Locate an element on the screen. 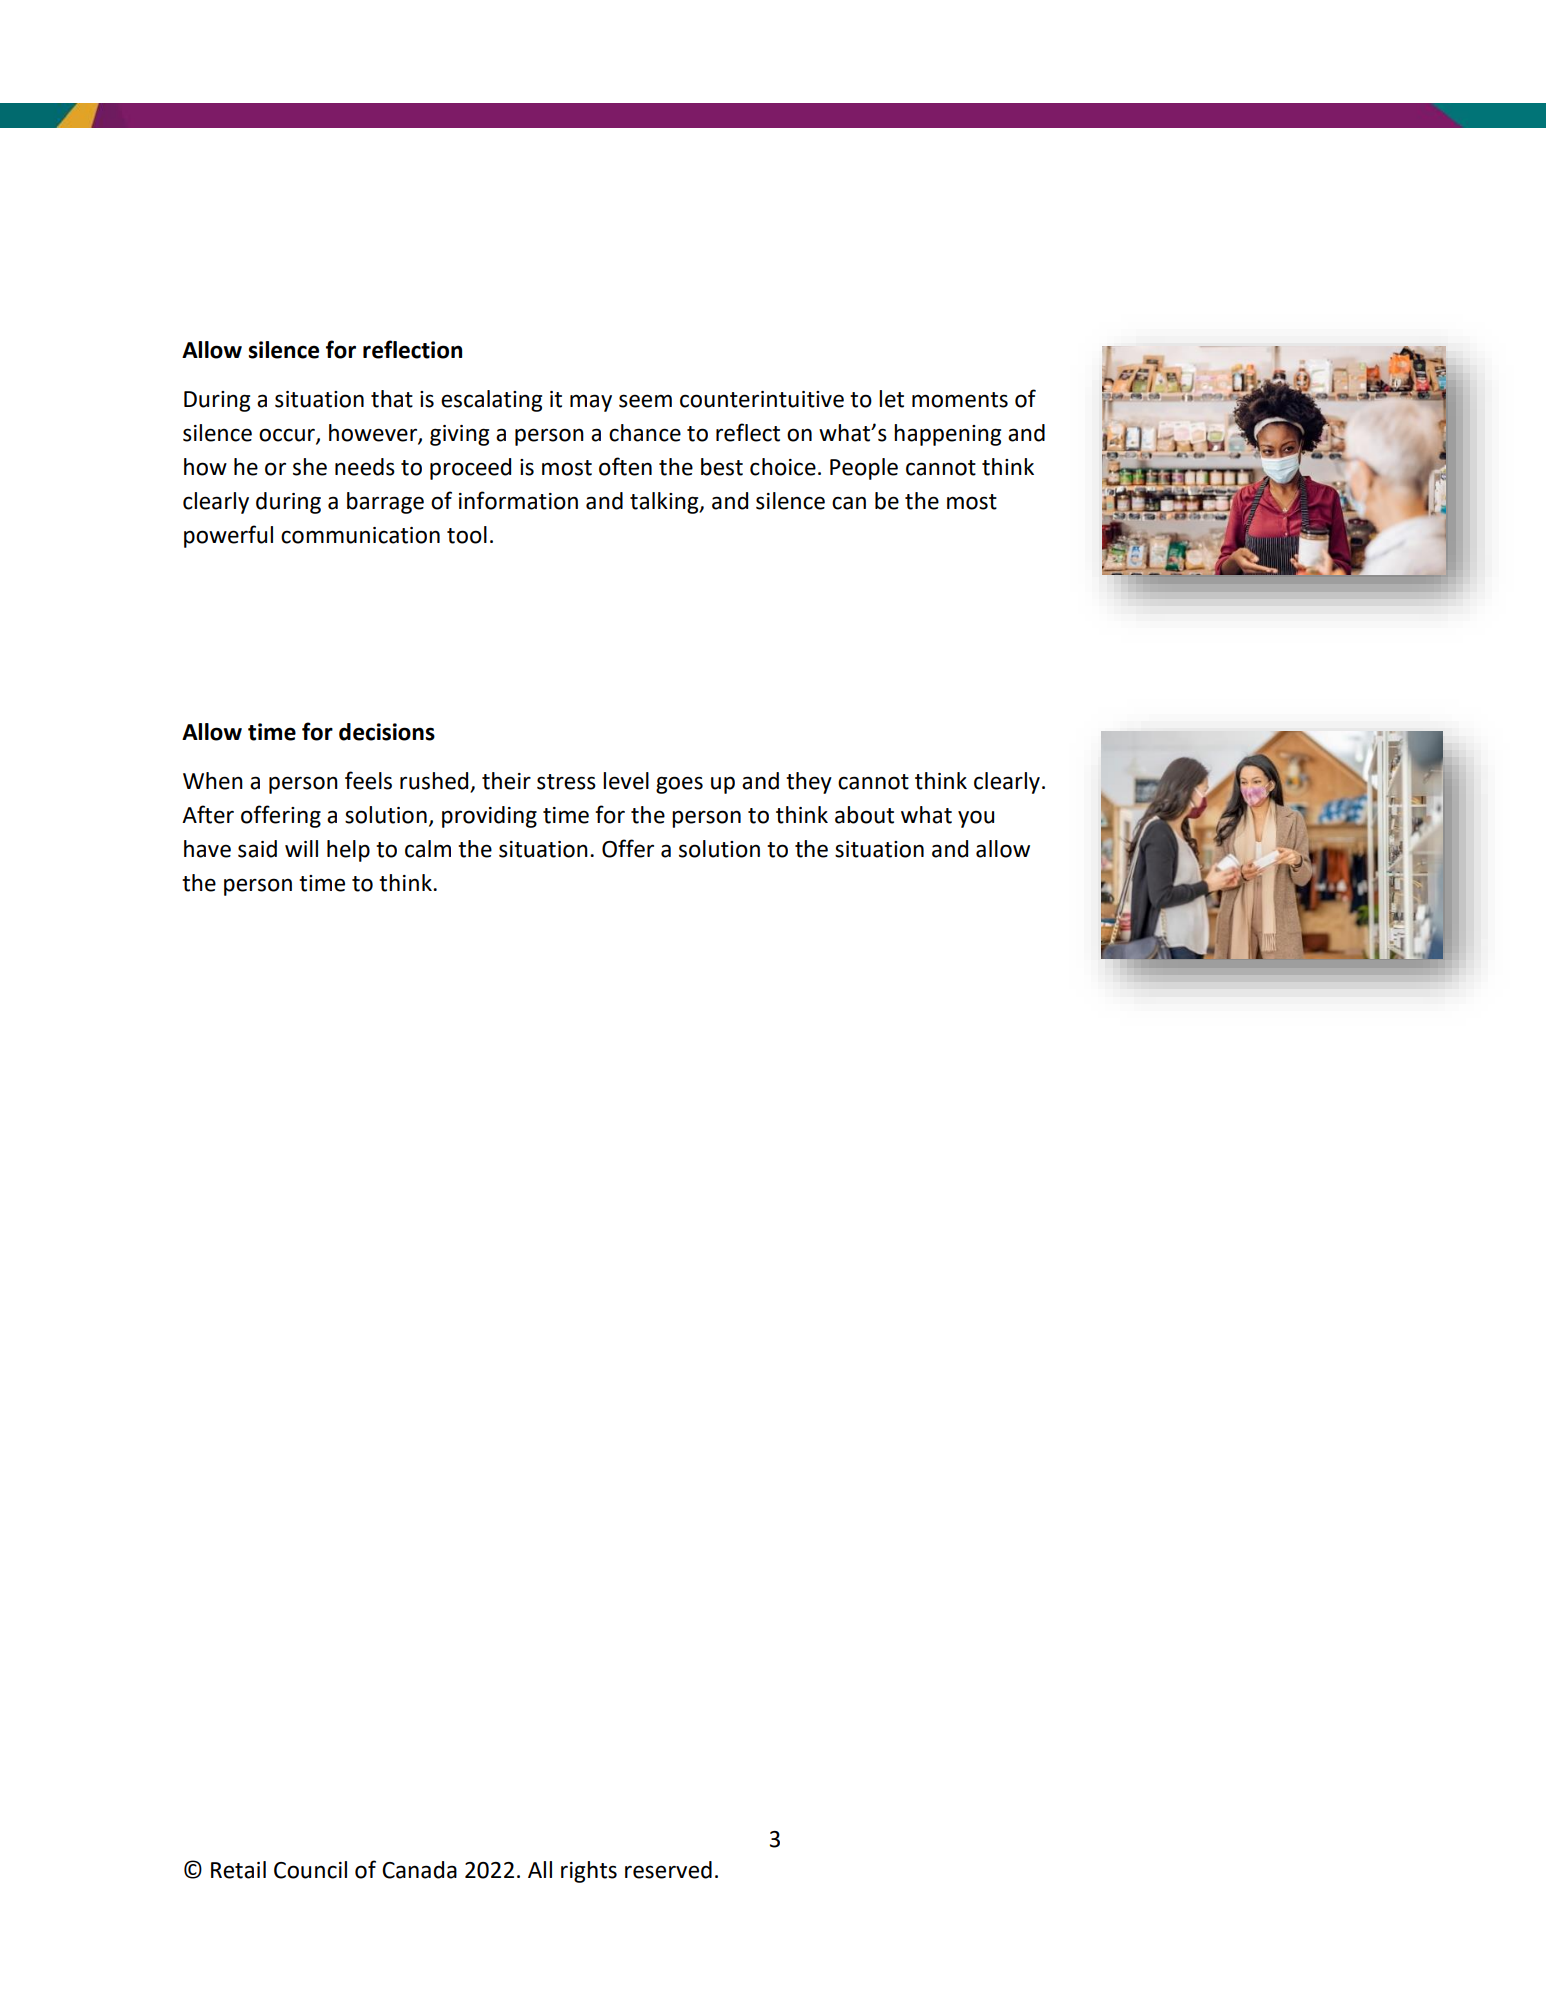 The width and height of the screenshot is (1550, 2005). occur is located at coordinates (288, 436).
